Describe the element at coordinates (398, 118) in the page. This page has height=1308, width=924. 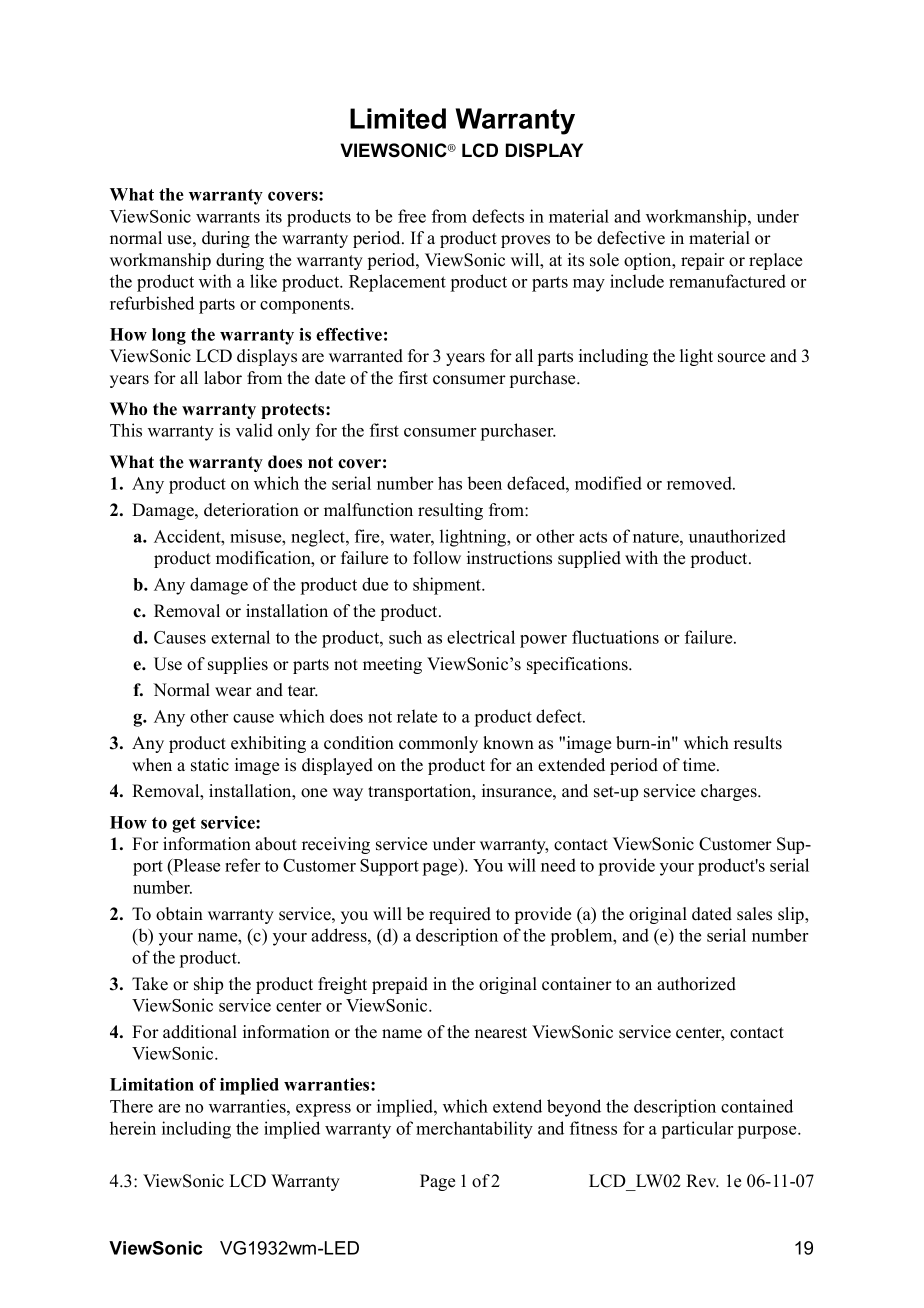
I see `Limited` at that location.
